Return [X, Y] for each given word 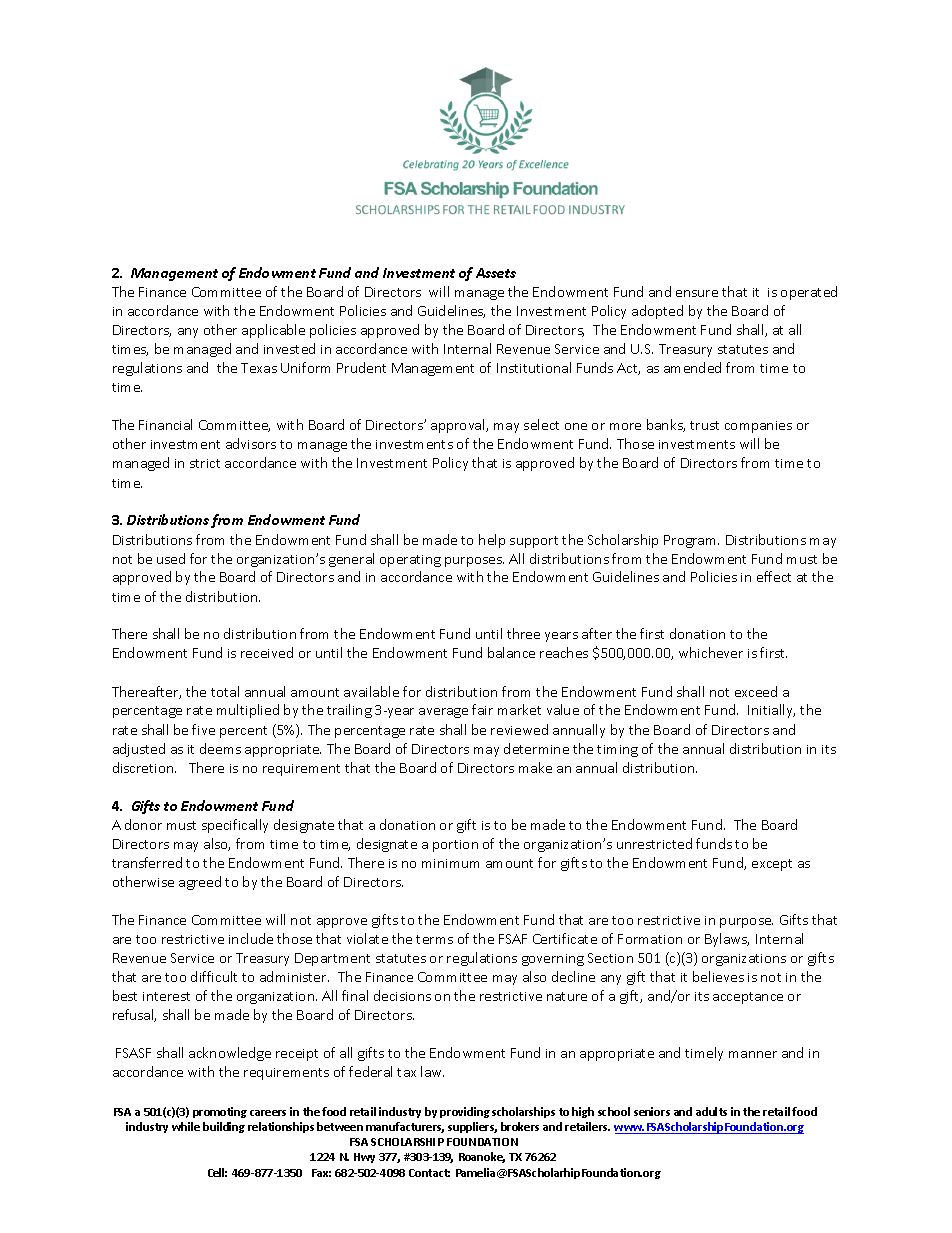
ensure [697, 293]
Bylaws [727, 940]
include [251, 938]
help [492, 541]
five [203, 729]
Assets [496, 273]
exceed [756, 691]
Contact [429, 1173]
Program [691, 541]
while [186, 1126]
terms [434, 939]
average [443, 713]
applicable [273, 331]
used [171, 558]
